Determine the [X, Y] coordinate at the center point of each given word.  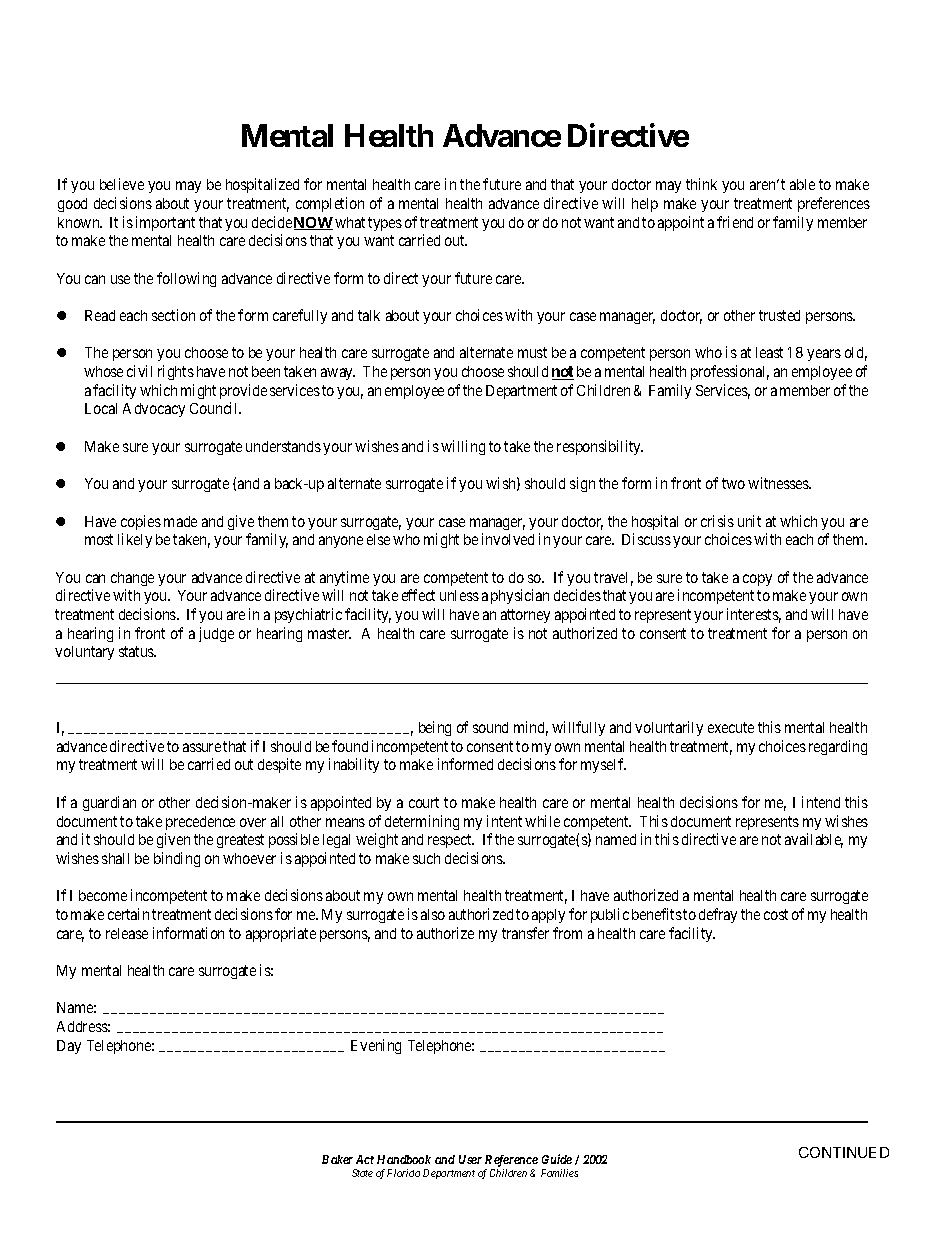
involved [508, 539]
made [180, 521]
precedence [200, 823]
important [165, 223]
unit [749, 521]
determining [422, 822]
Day [69, 1047]
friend [735, 222]
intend [821, 802]
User [470, 1159]
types [385, 224]
